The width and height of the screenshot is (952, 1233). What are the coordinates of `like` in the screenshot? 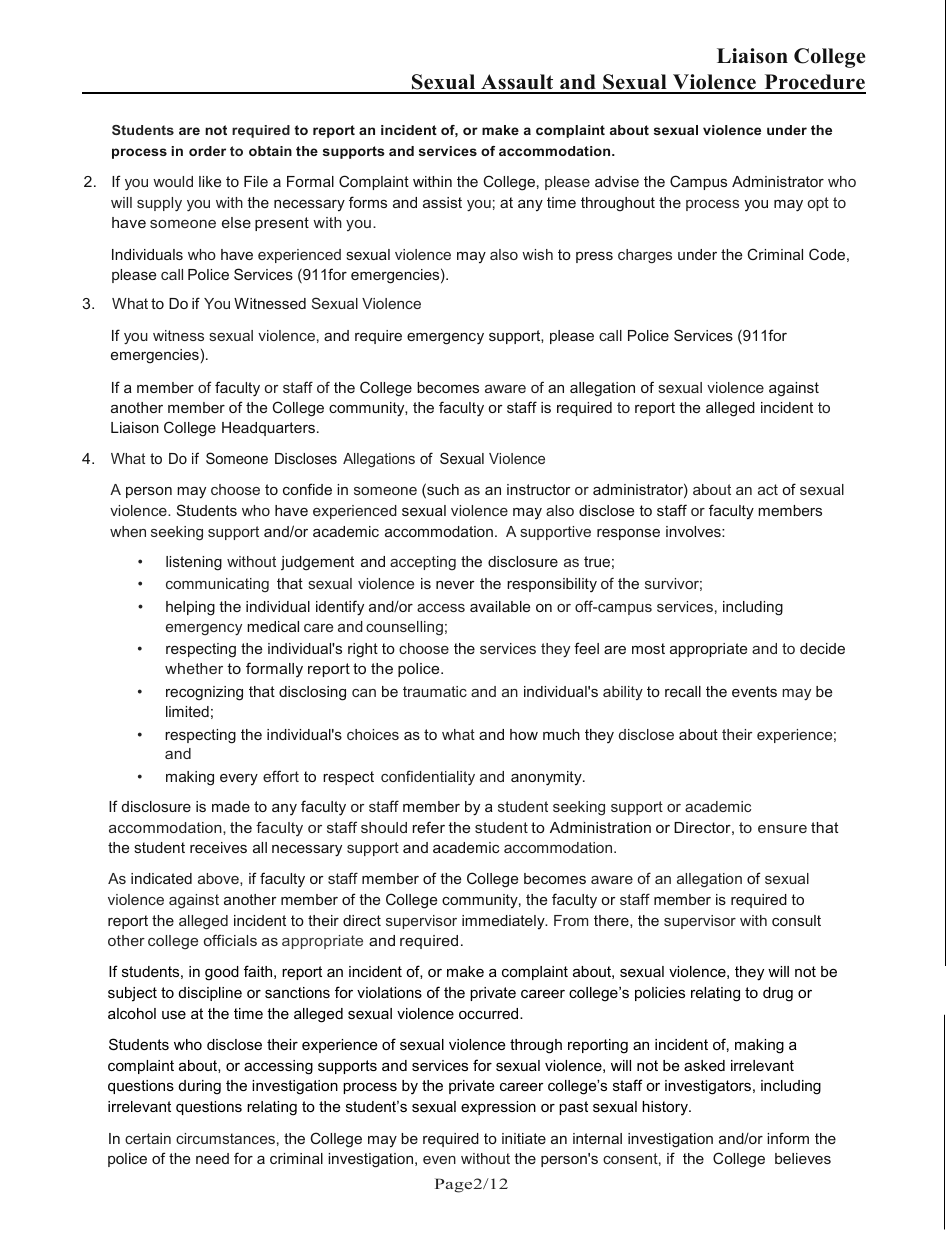 It's located at (210, 181).
